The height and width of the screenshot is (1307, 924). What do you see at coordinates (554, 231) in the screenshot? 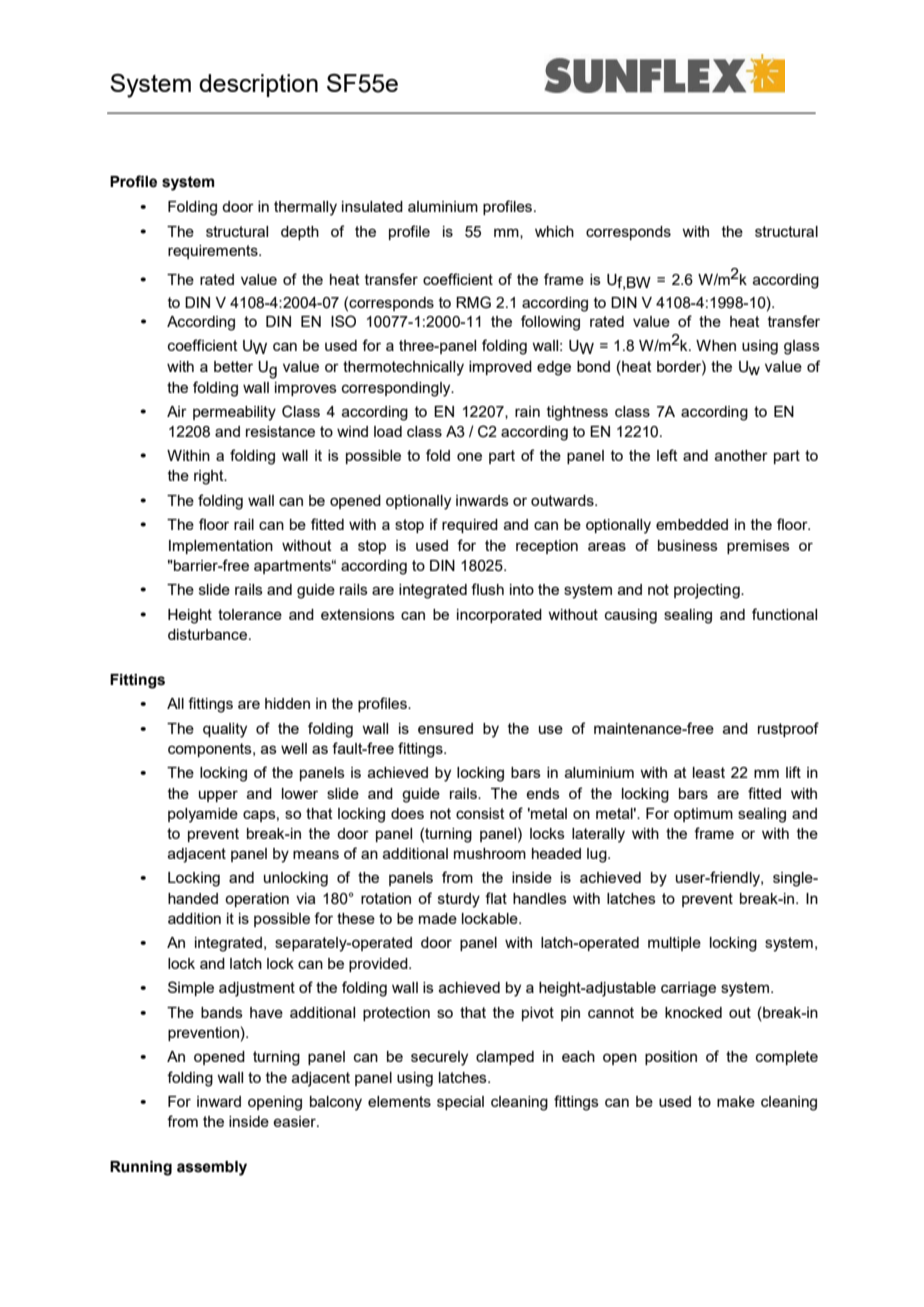
I see `which` at bounding box center [554, 231].
